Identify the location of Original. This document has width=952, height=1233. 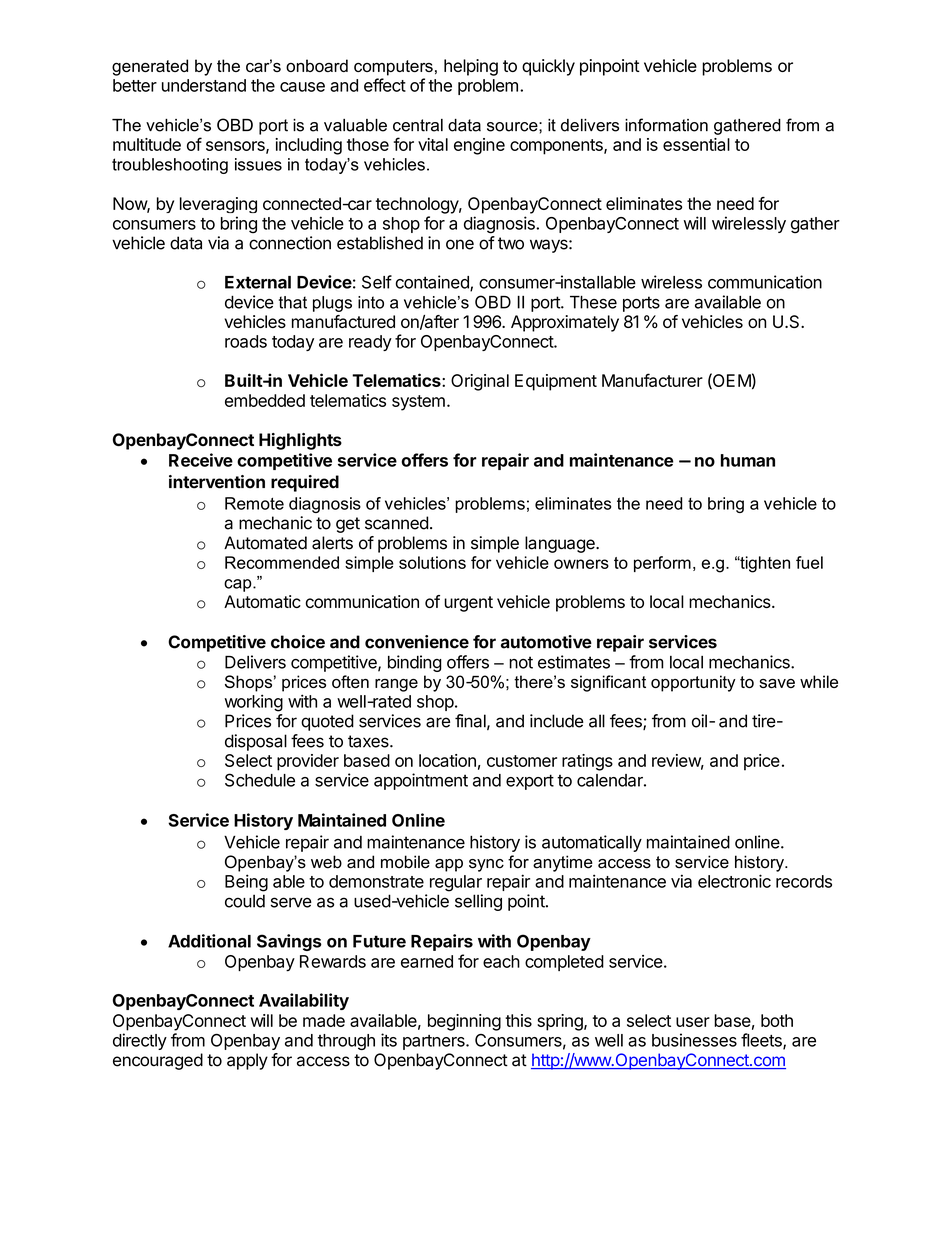
(480, 382).
